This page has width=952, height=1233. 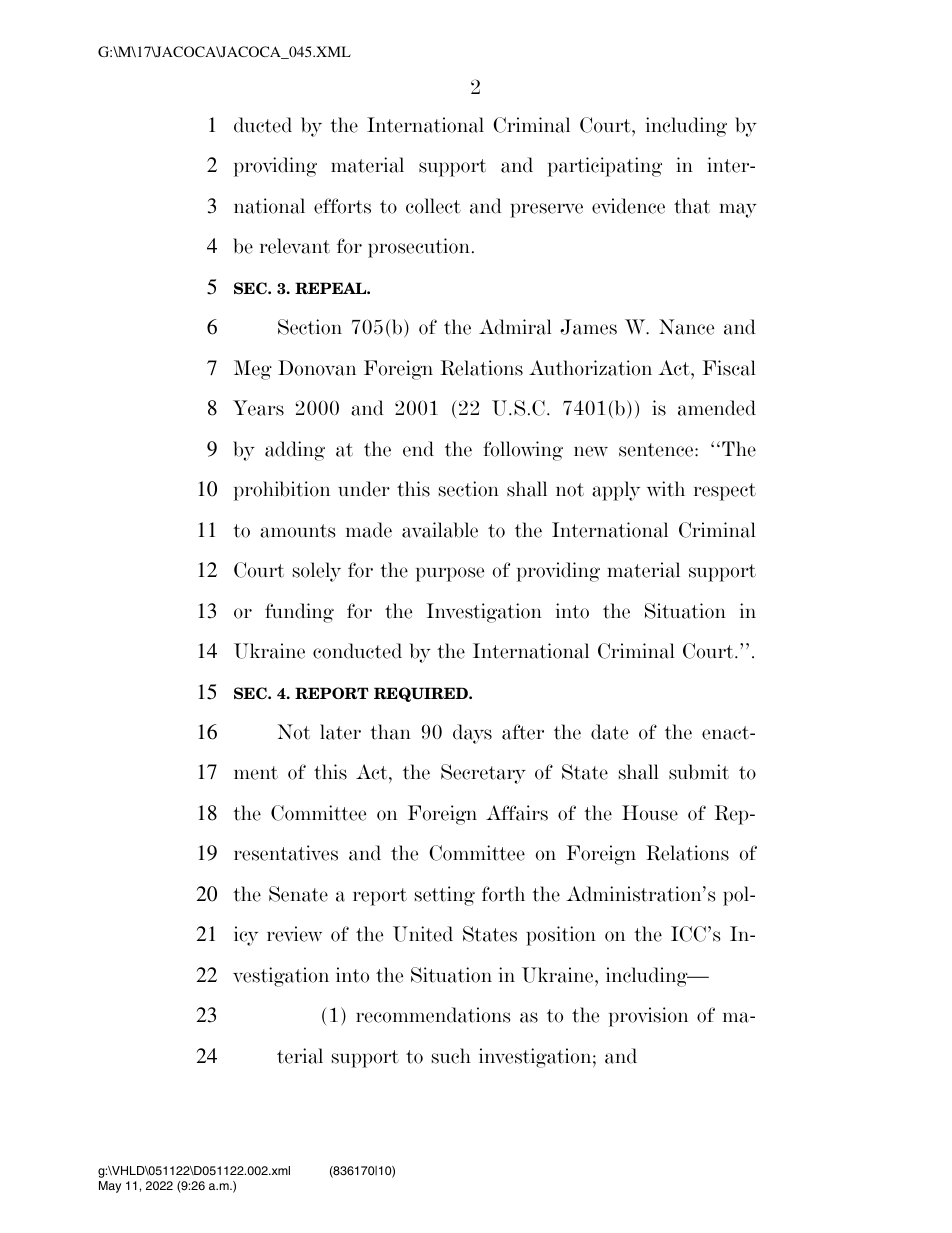 I want to click on provision, so click(x=648, y=1017).
